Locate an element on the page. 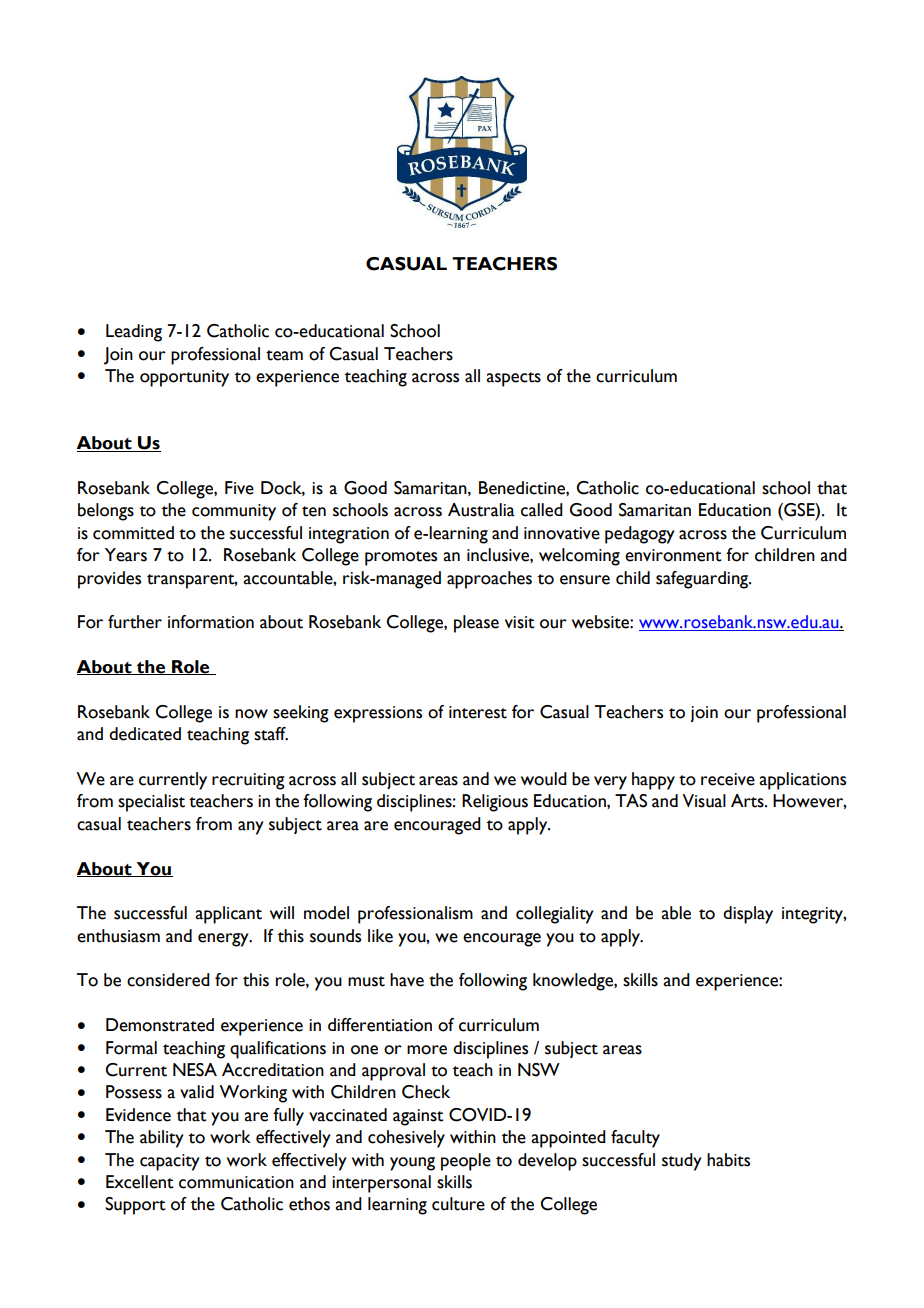 This document has height=1308, width=924. recruiting is located at coordinates (248, 781).
